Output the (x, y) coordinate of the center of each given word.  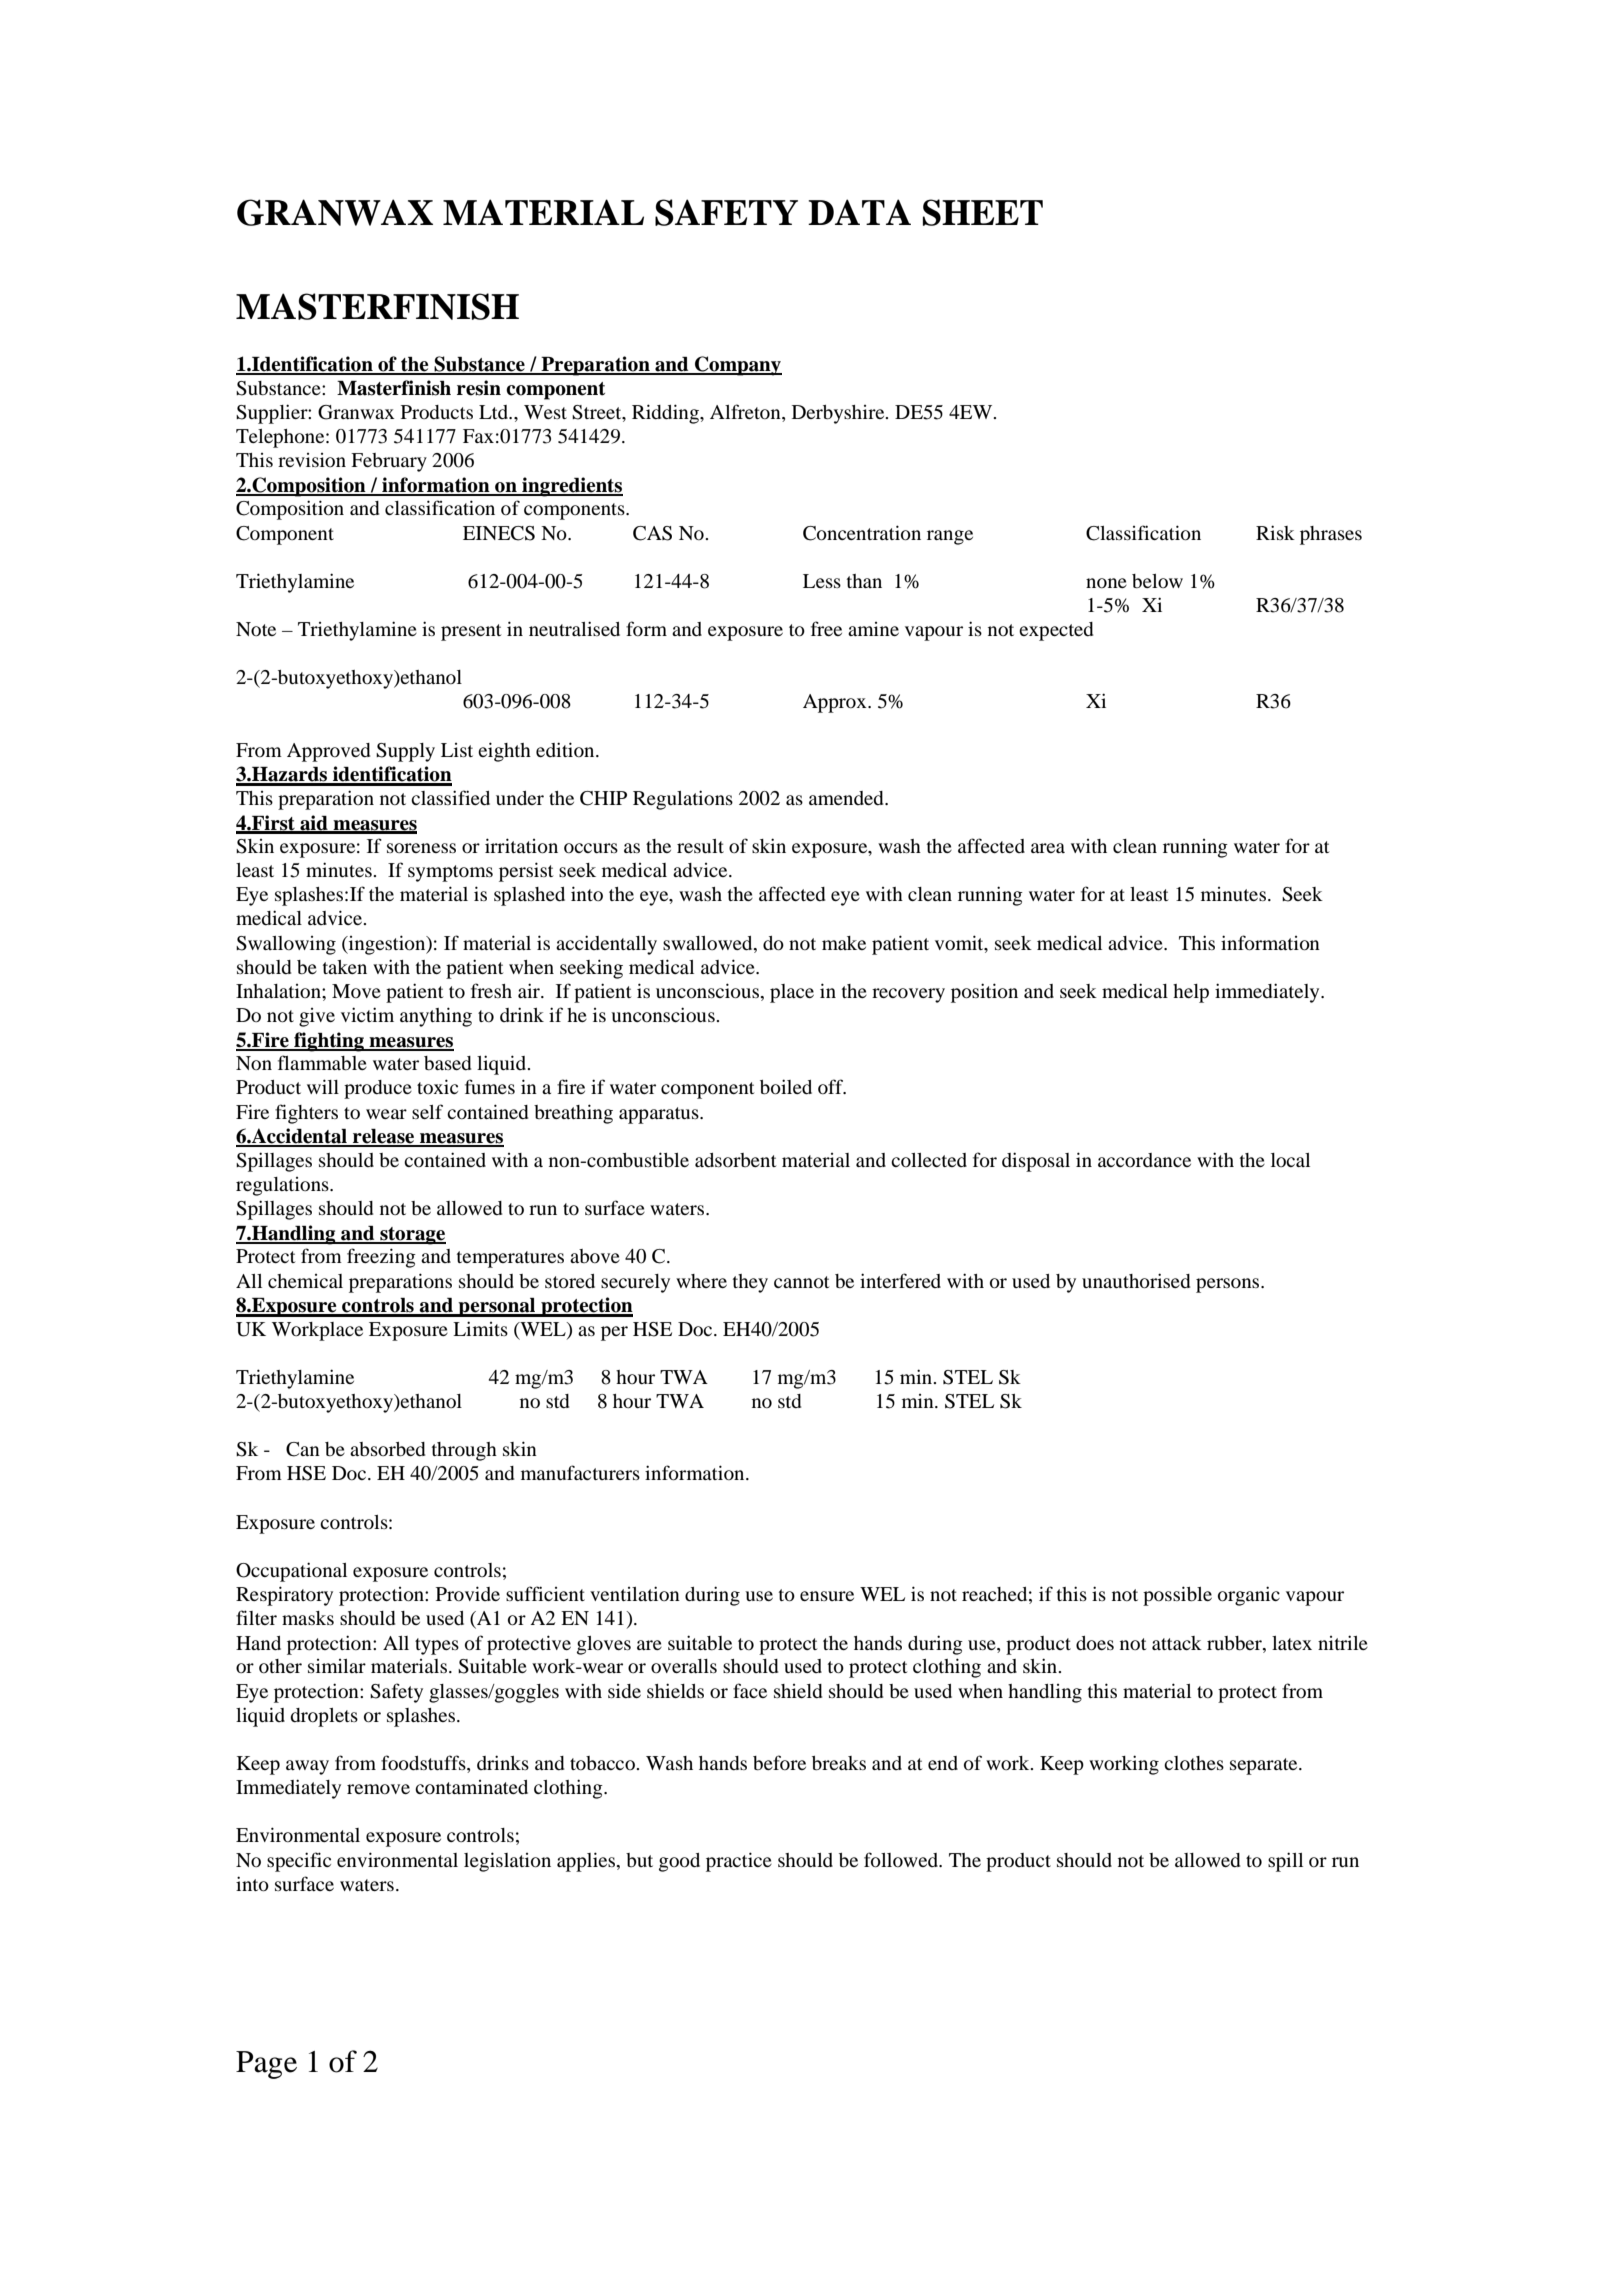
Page (266, 2065)
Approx (836, 703)
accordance (1144, 1160)
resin (479, 388)
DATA (859, 212)
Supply (405, 752)
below (1157, 581)
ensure (827, 1596)
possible (1177, 1596)
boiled (786, 1087)
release (383, 1137)
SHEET (983, 212)
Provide (468, 1593)
